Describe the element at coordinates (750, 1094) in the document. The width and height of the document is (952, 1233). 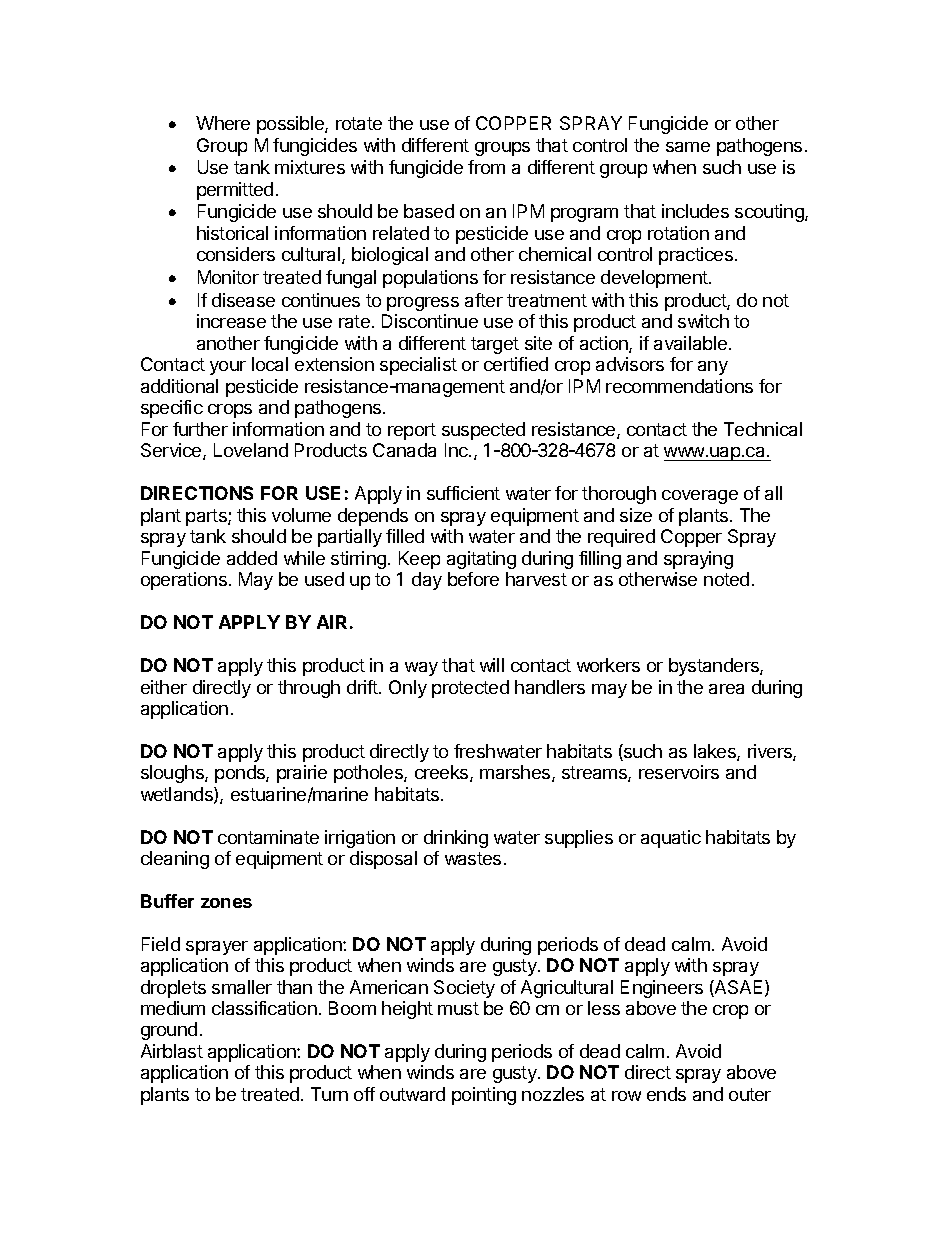
I see `outer` at that location.
